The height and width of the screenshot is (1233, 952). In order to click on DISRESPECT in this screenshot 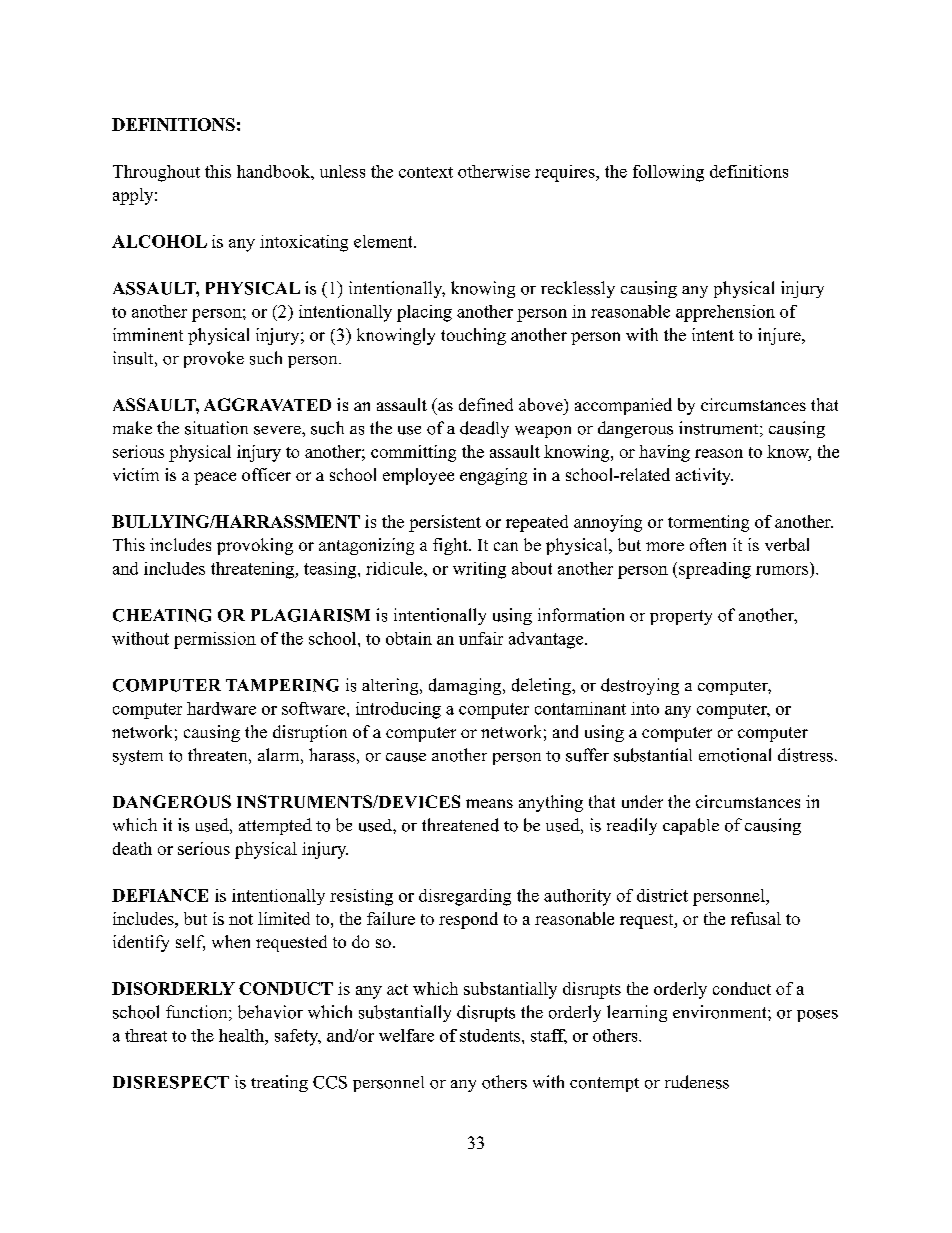, I will do `click(171, 1082)`.
